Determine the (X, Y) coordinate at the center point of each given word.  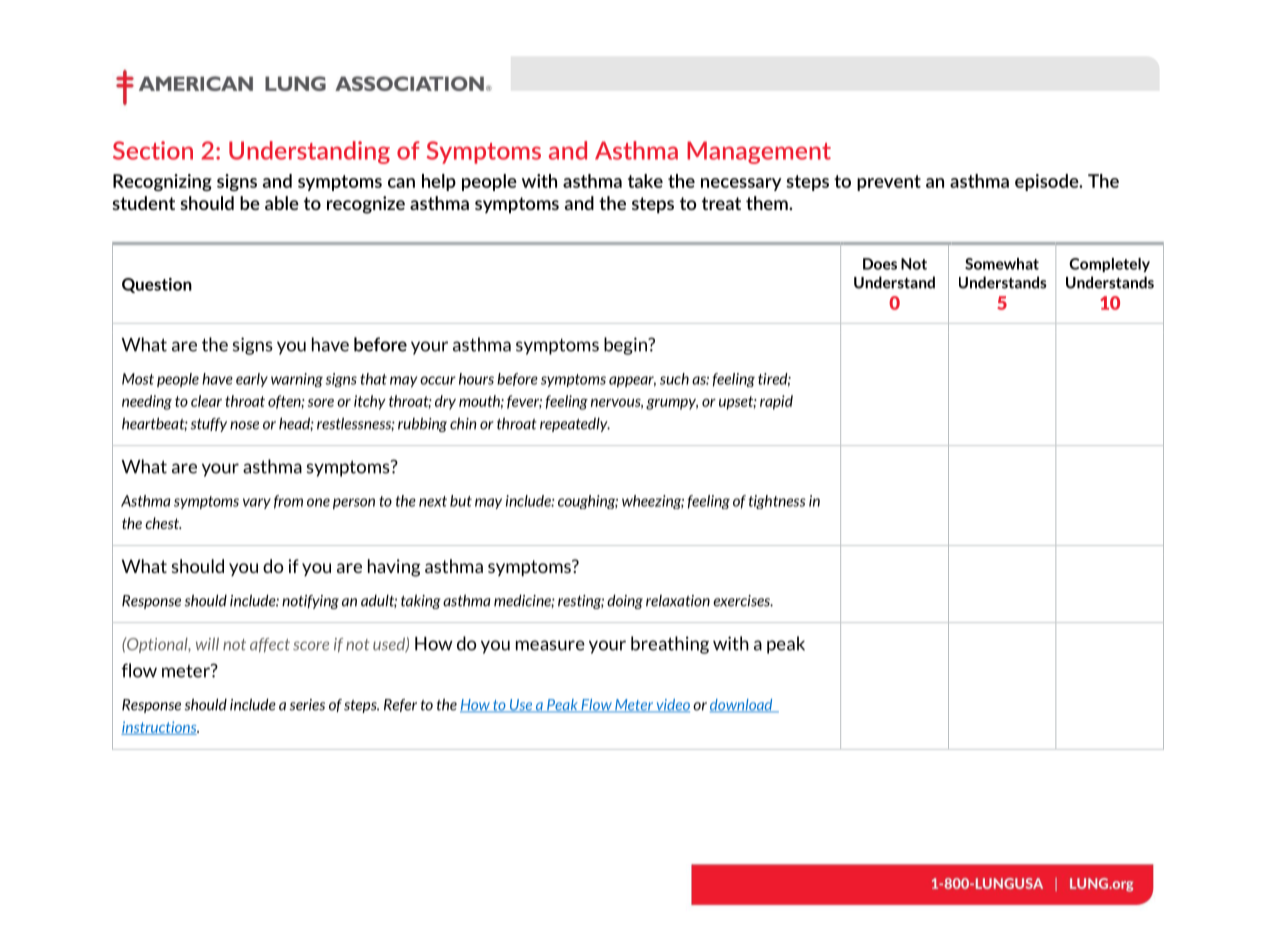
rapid (776, 402)
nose (244, 425)
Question (157, 285)
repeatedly (575, 424)
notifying (310, 602)
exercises (743, 601)
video (672, 706)
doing (625, 601)
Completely (1109, 265)
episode (1048, 182)
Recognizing (162, 182)
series (307, 705)
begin (626, 346)
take (645, 181)
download (742, 706)
